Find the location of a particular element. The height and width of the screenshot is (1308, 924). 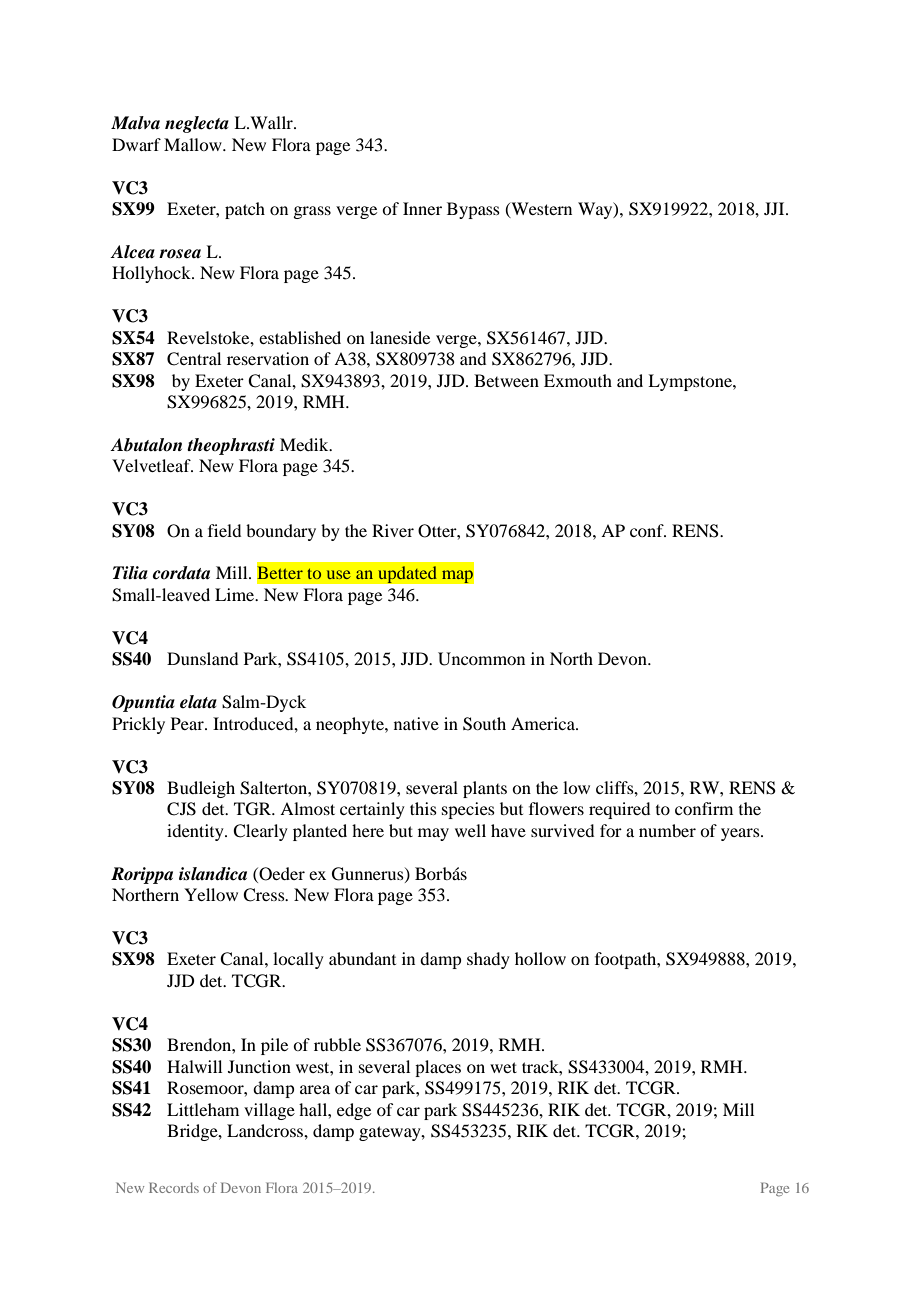

Inner is located at coordinates (422, 208).
